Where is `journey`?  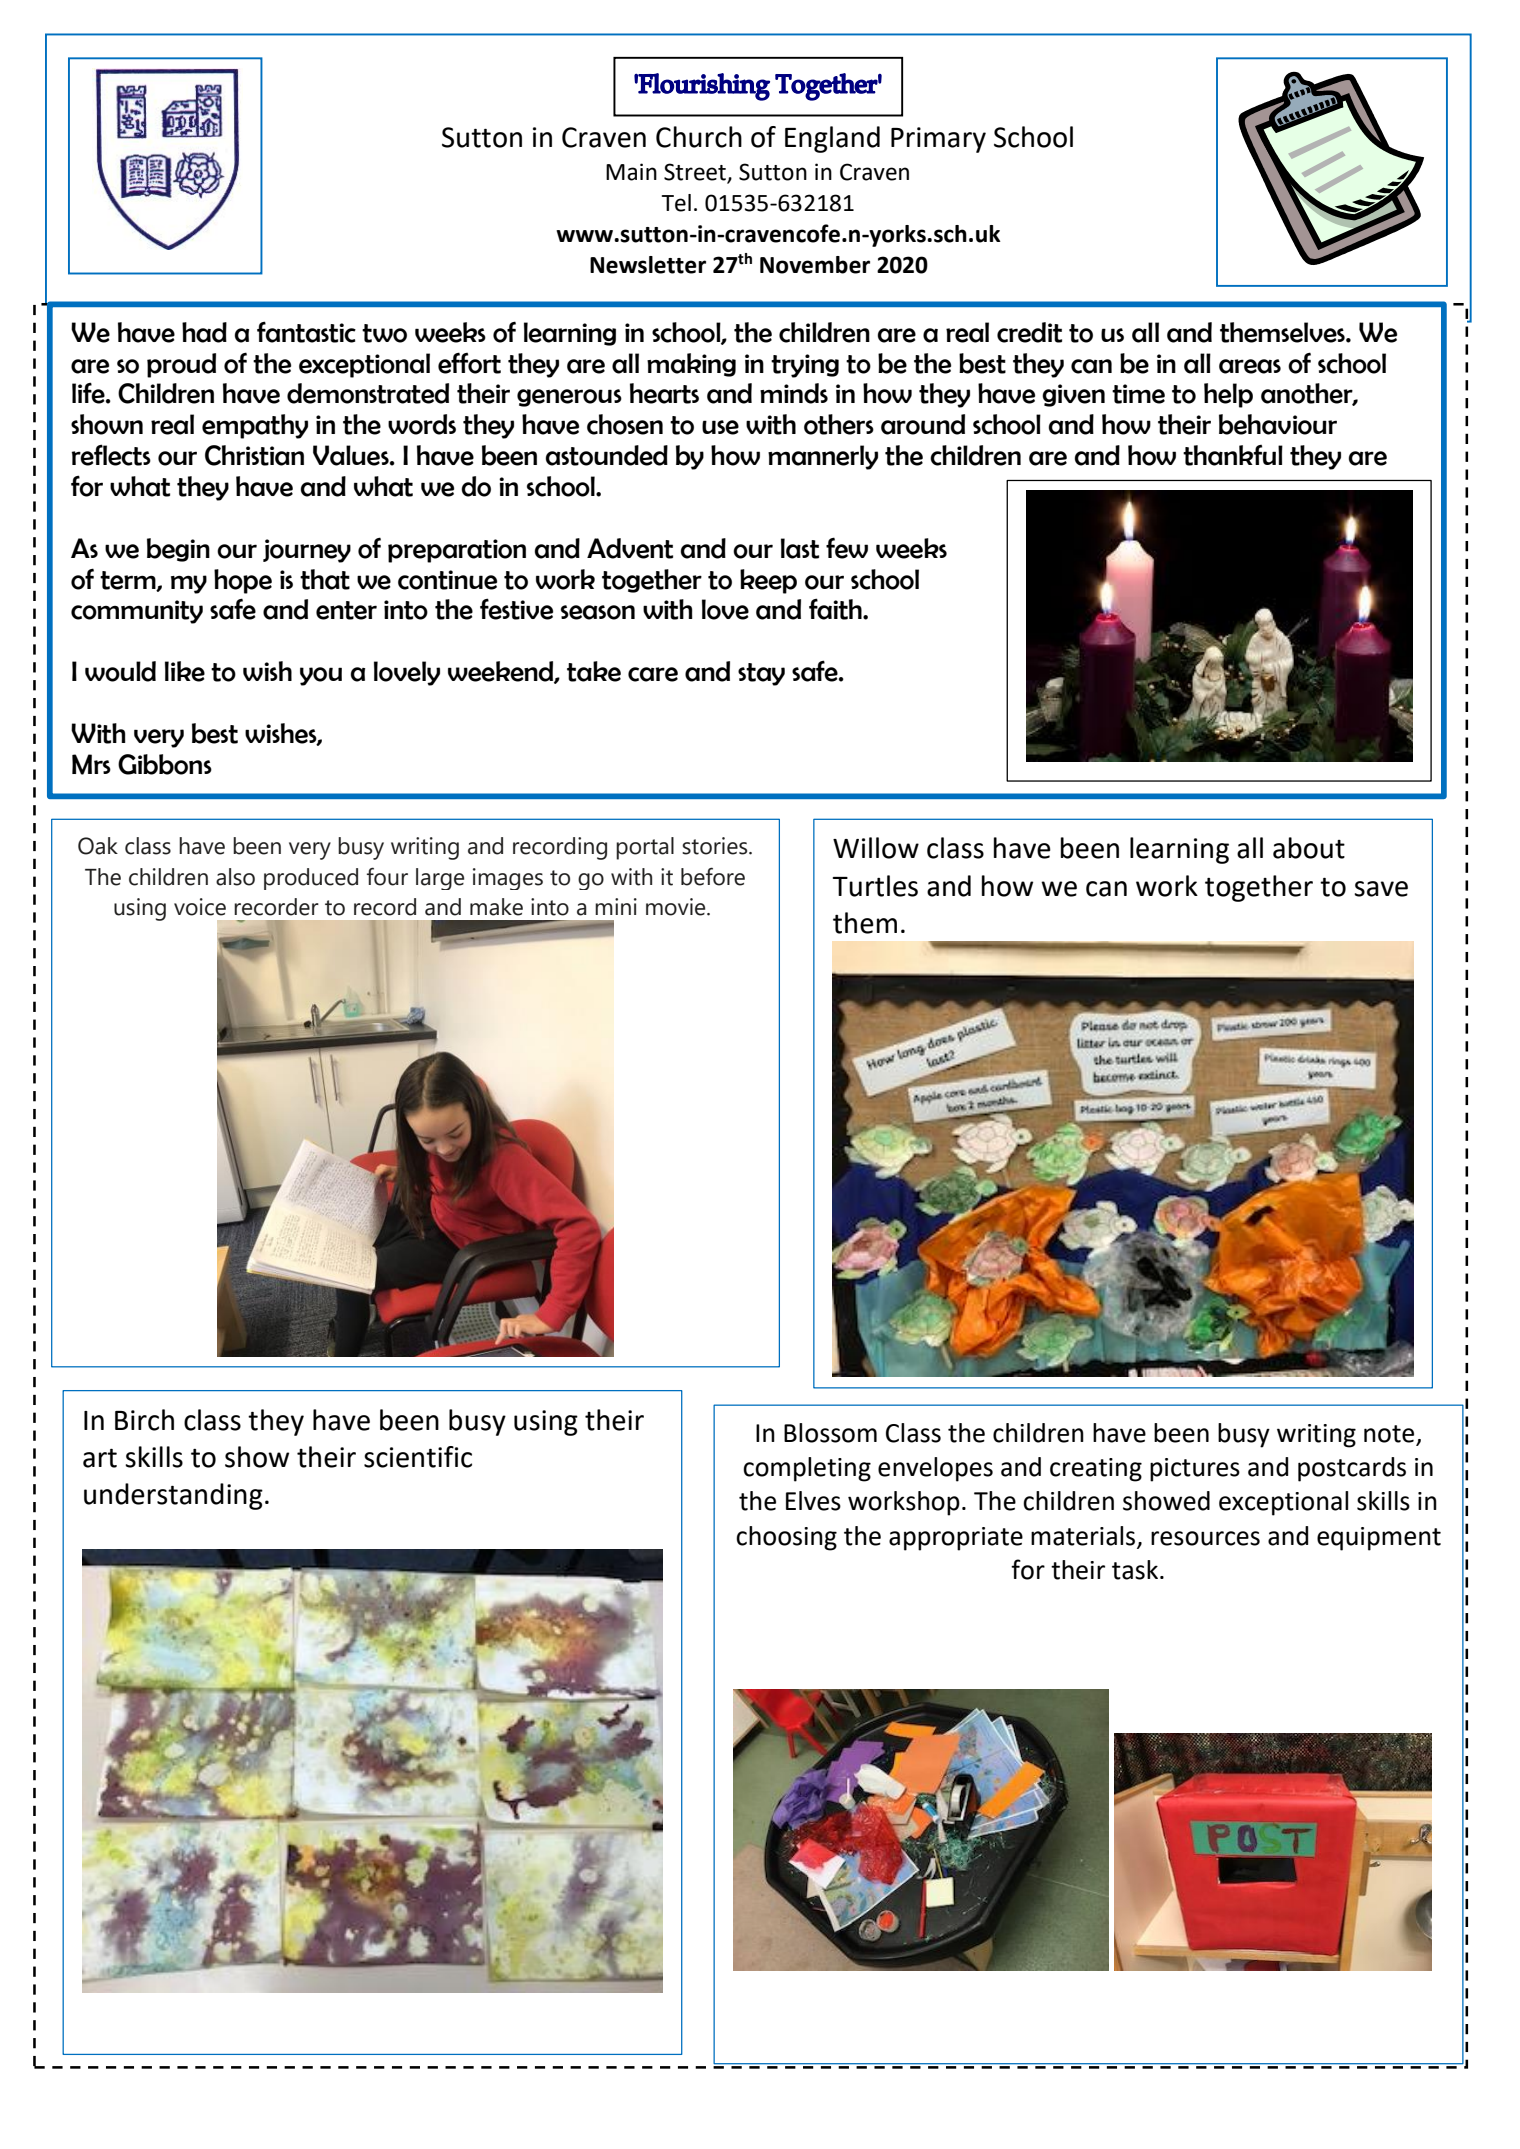
journey is located at coordinates (307, 551).
